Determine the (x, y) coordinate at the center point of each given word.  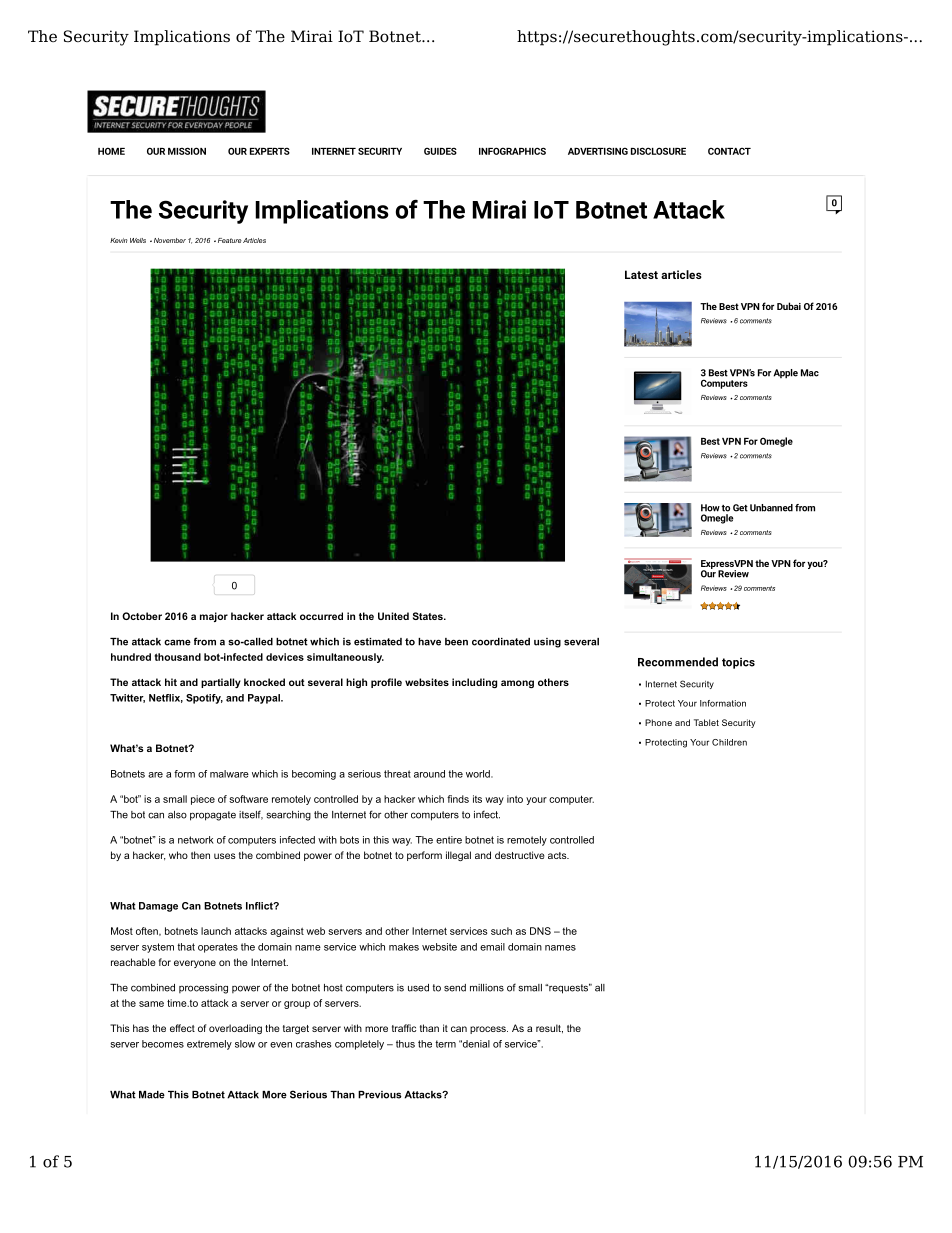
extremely (209, 1045)
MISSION (187, 151)
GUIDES (440, 151)
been (456, 642)
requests (569, 988)
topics (738, 663)
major (214, 617)
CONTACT (729, 151)
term (445, 1044)
